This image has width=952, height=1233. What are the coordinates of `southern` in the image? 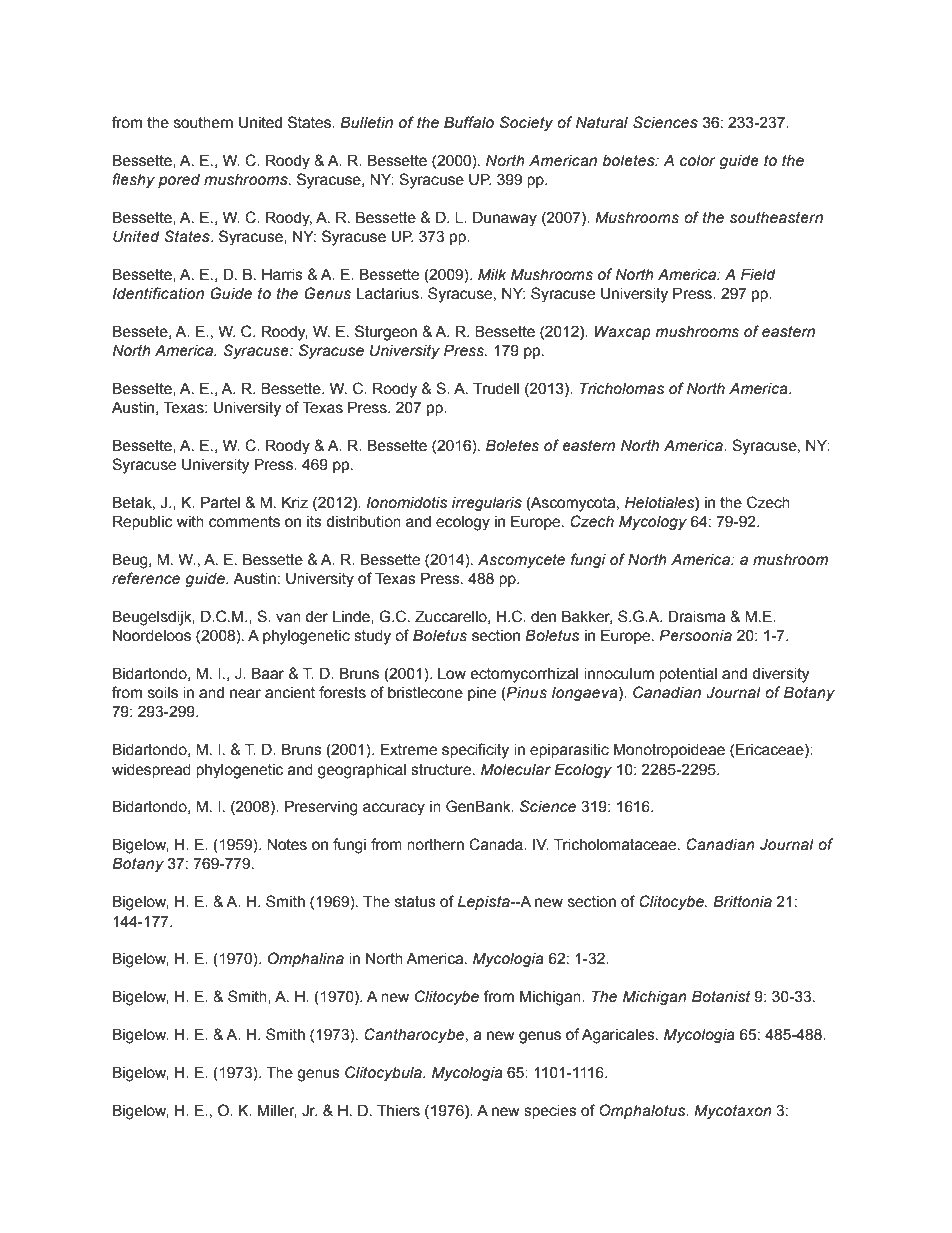 It's located at (203, 123).
